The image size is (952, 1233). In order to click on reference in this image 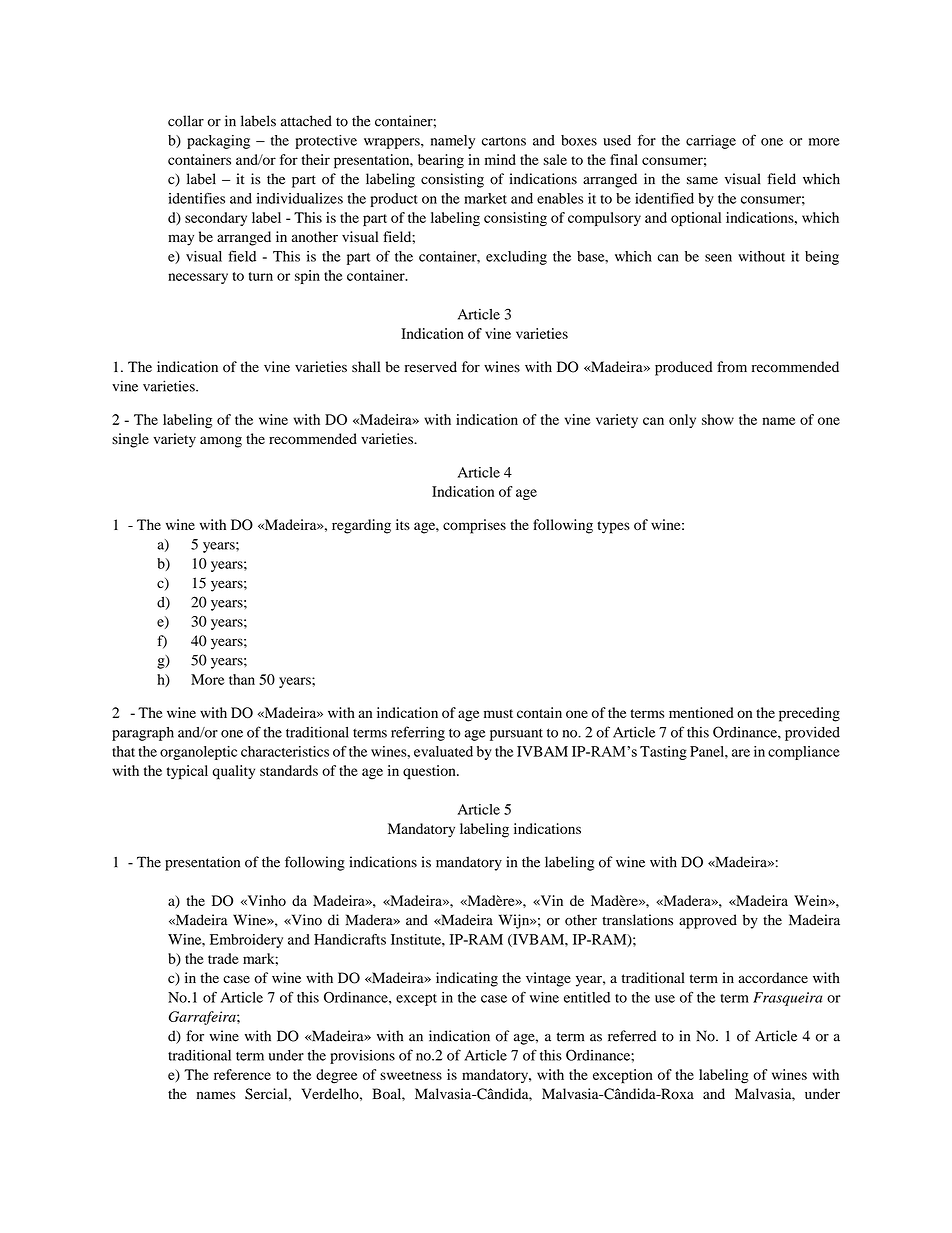, I will do `click(242, 1074)`.
